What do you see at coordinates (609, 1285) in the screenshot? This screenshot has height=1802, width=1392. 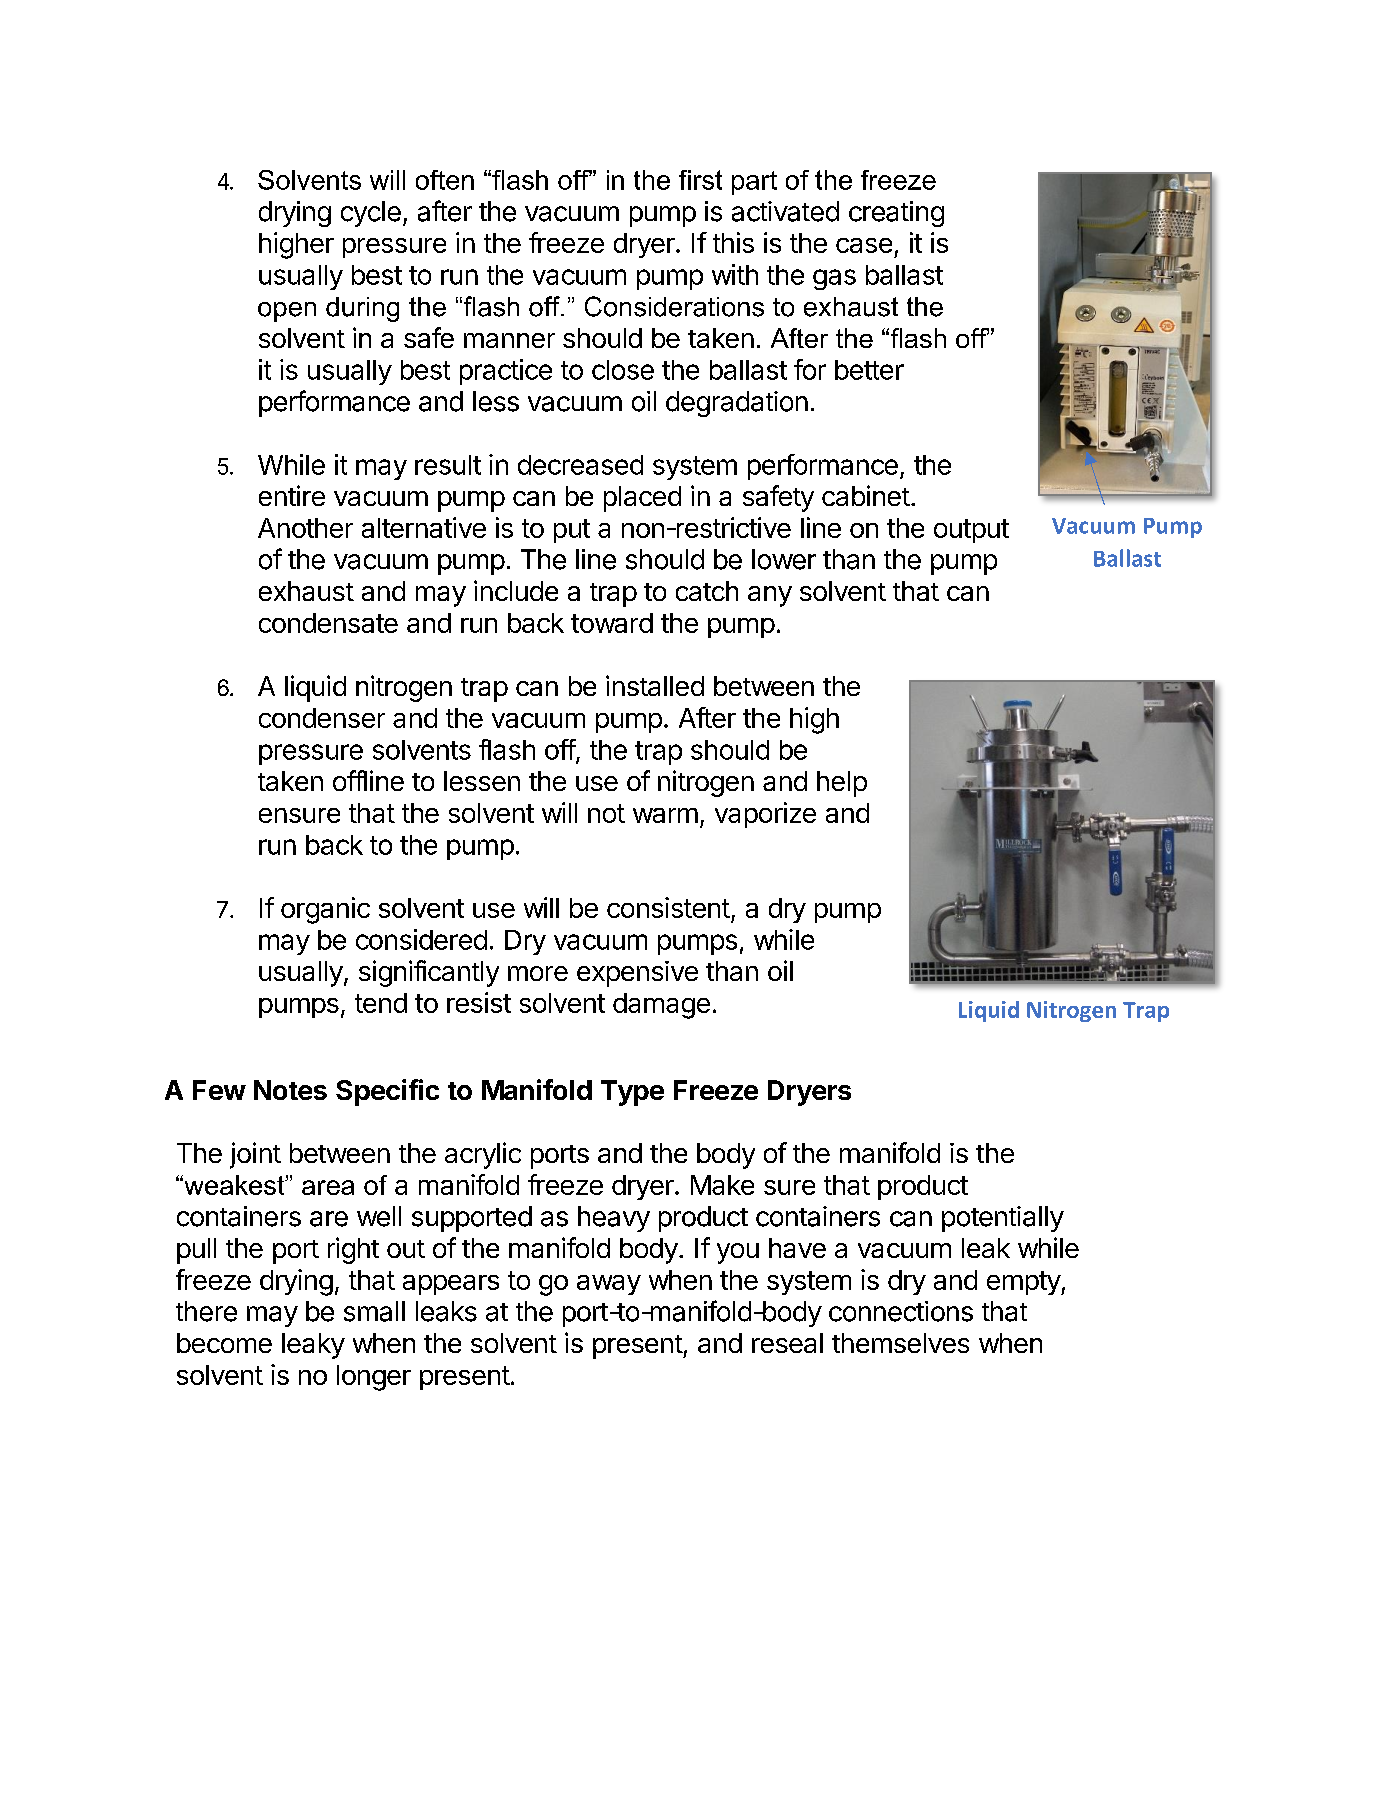 I see `away` at bounding box center [609, 1285].
